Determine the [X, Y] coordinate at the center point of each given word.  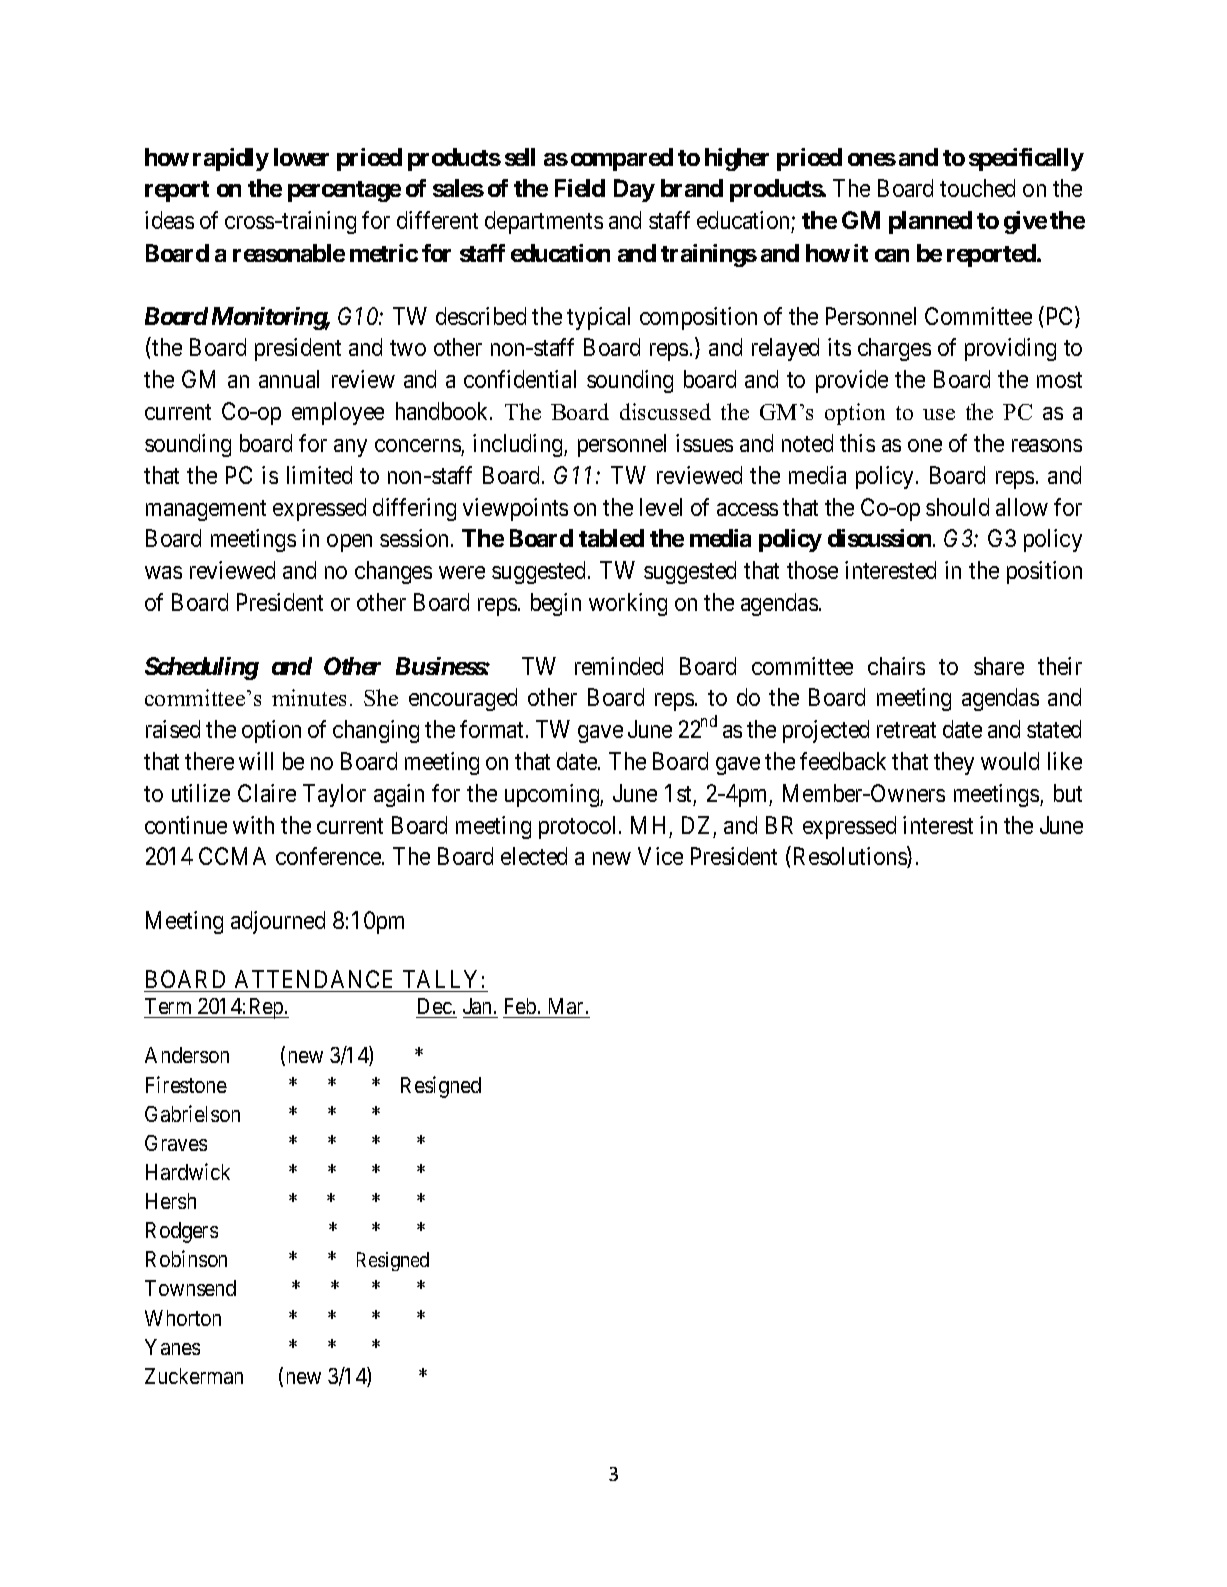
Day [634, 190]
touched [977, 188]
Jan [477, 1006]
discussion [881, 538]
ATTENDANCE [313, 979]
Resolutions [851, 857]
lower [301, 157]
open [349, 543]
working [628, 604]
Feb [520, 1006]
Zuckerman [194, 1376]
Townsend [190, 1288]
